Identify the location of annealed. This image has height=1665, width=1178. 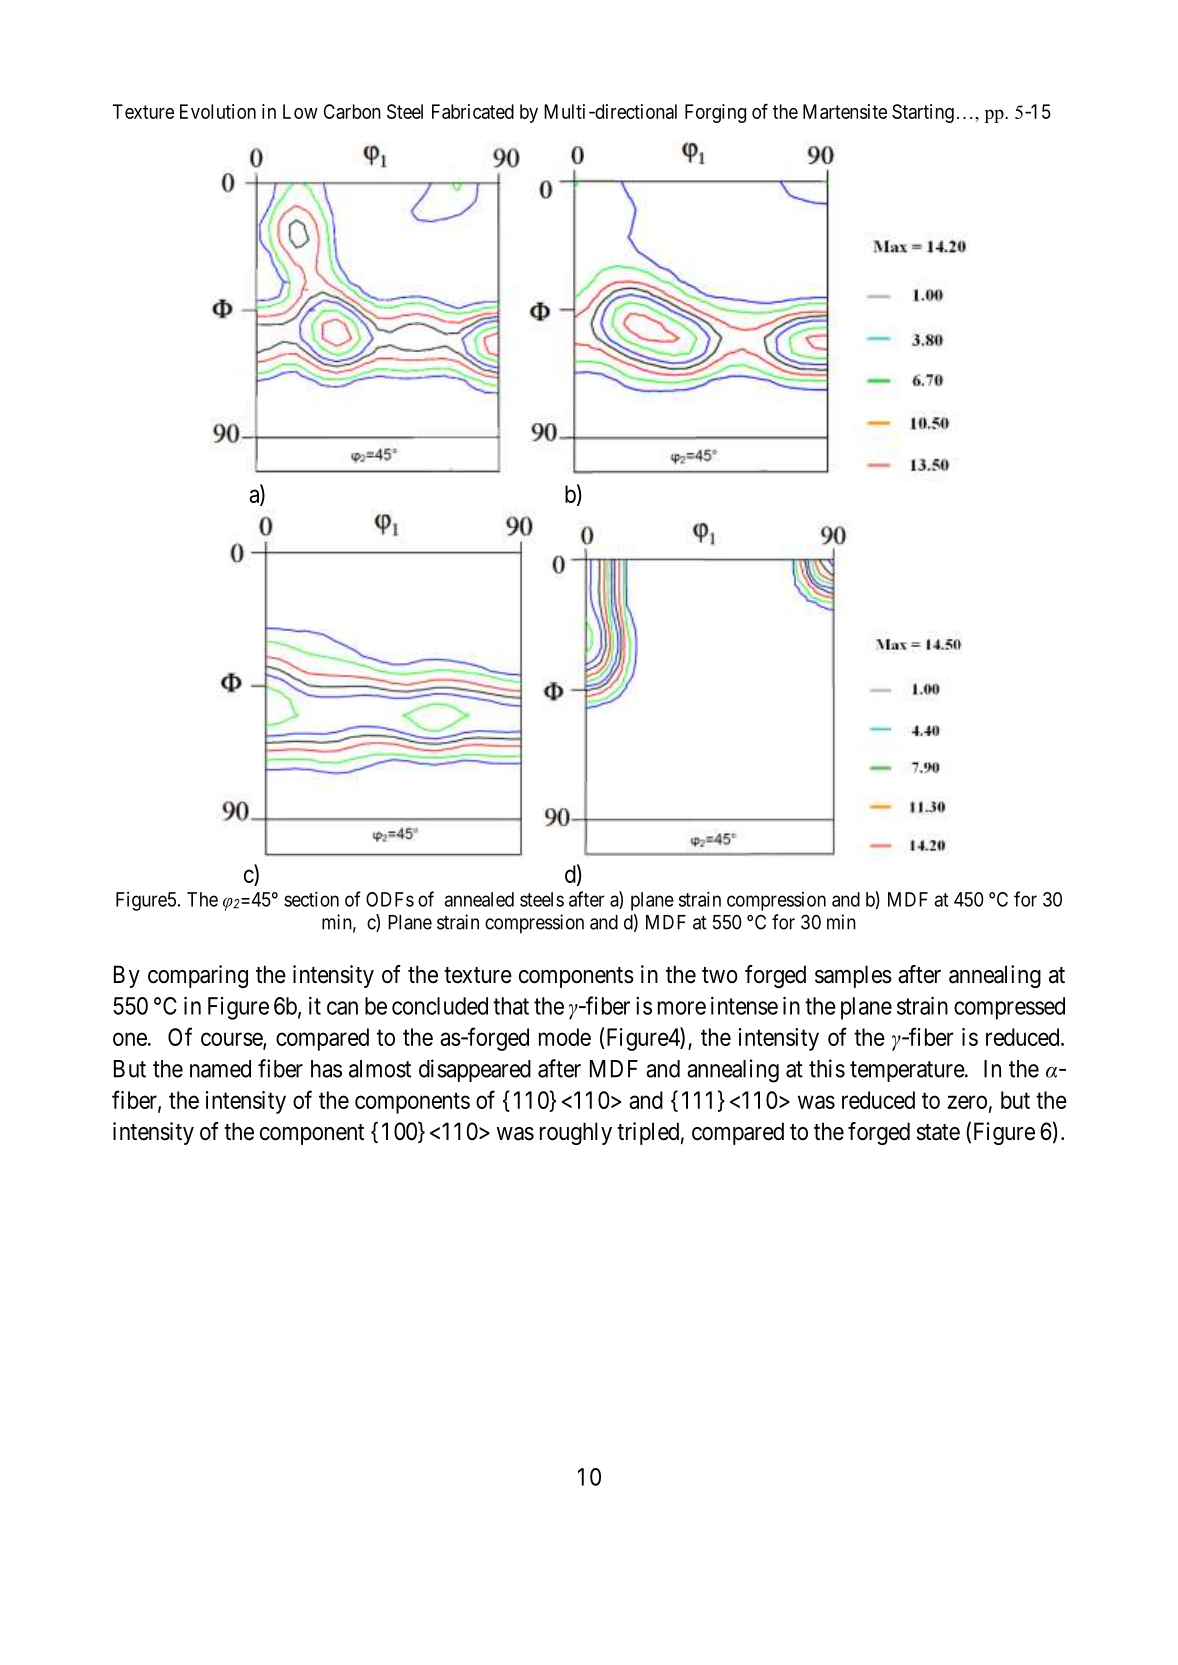
(479, 899).
